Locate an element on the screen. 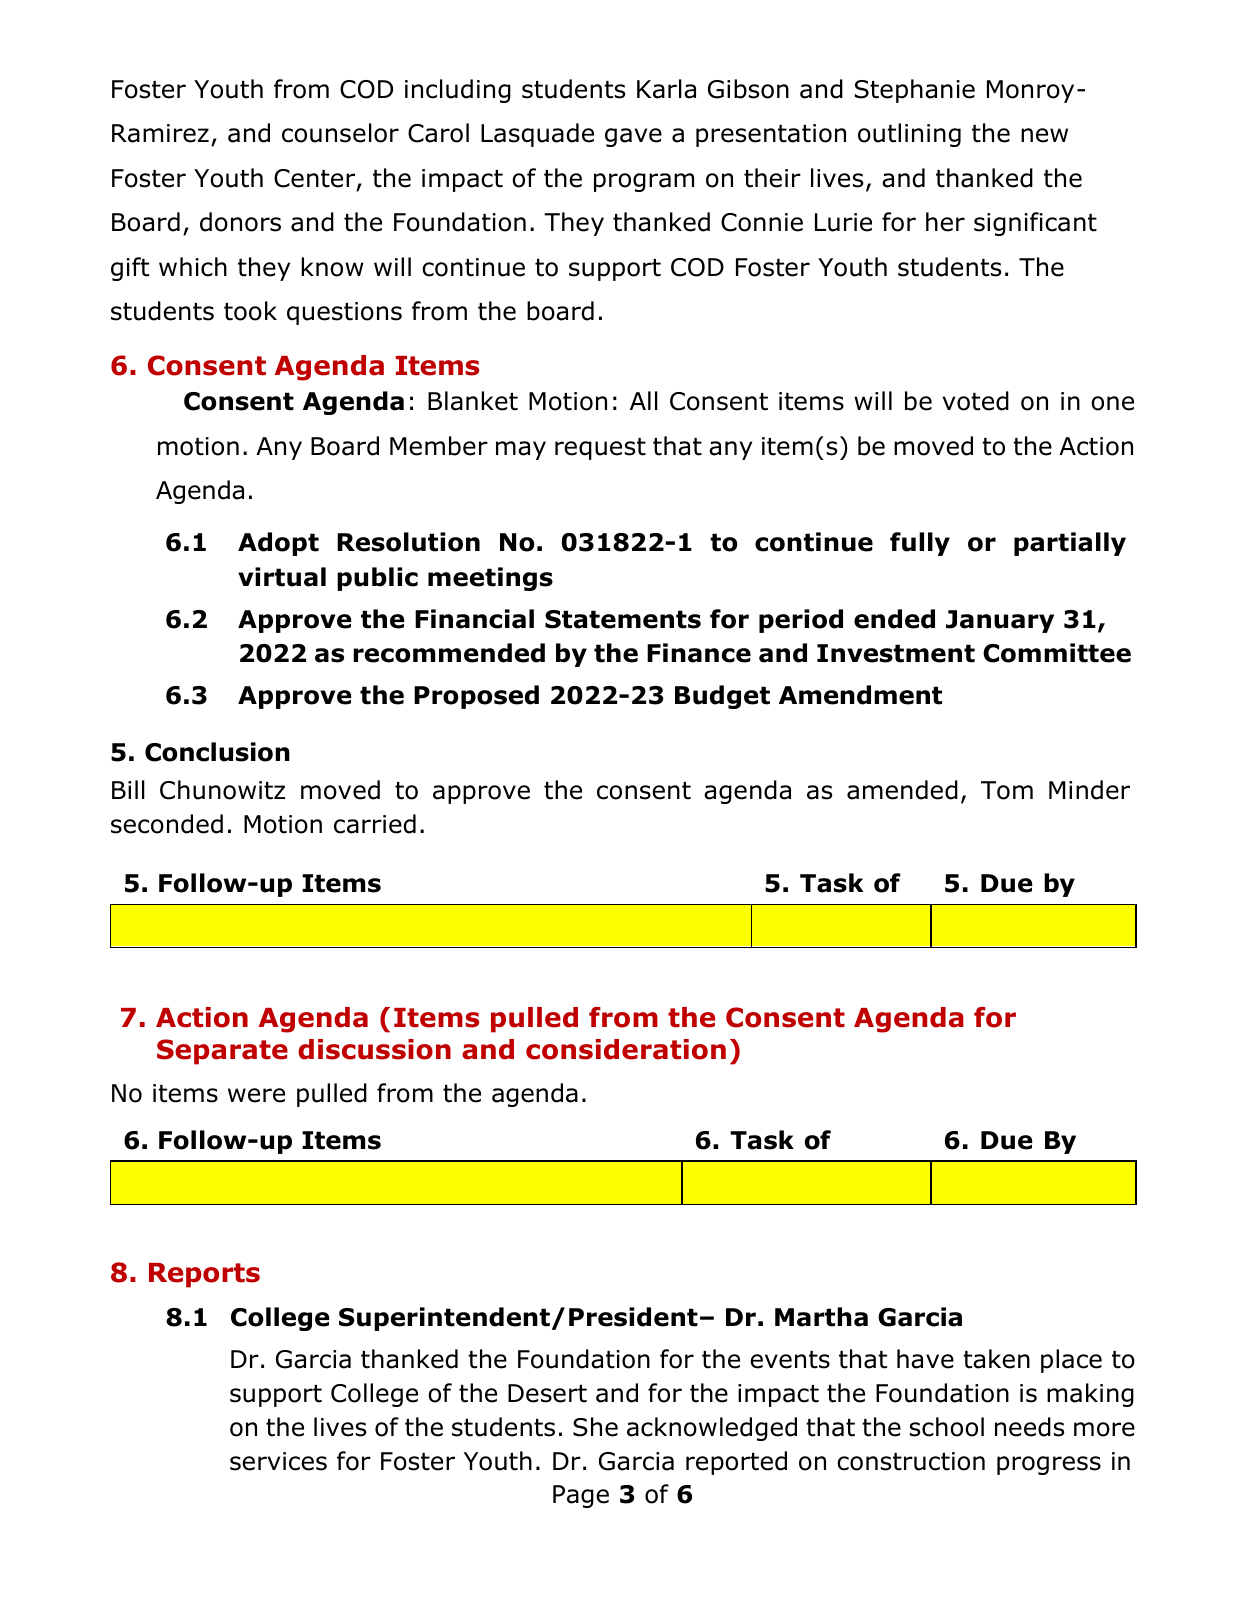 This screenshot has width=1245, height=1612. counselor is located at coordinates (340, 133).
